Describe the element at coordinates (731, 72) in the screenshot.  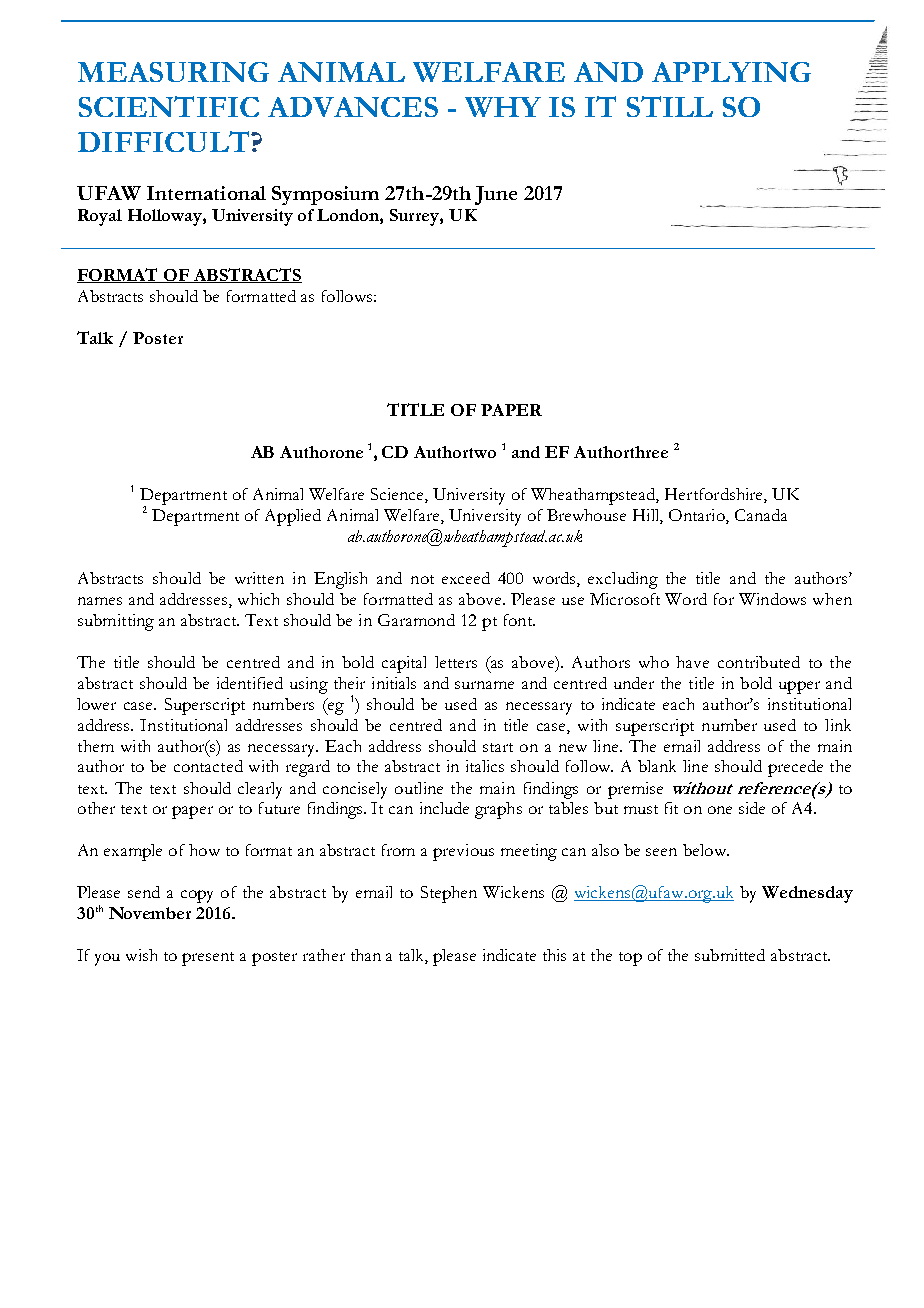
I see `APPLYING` at that location.
